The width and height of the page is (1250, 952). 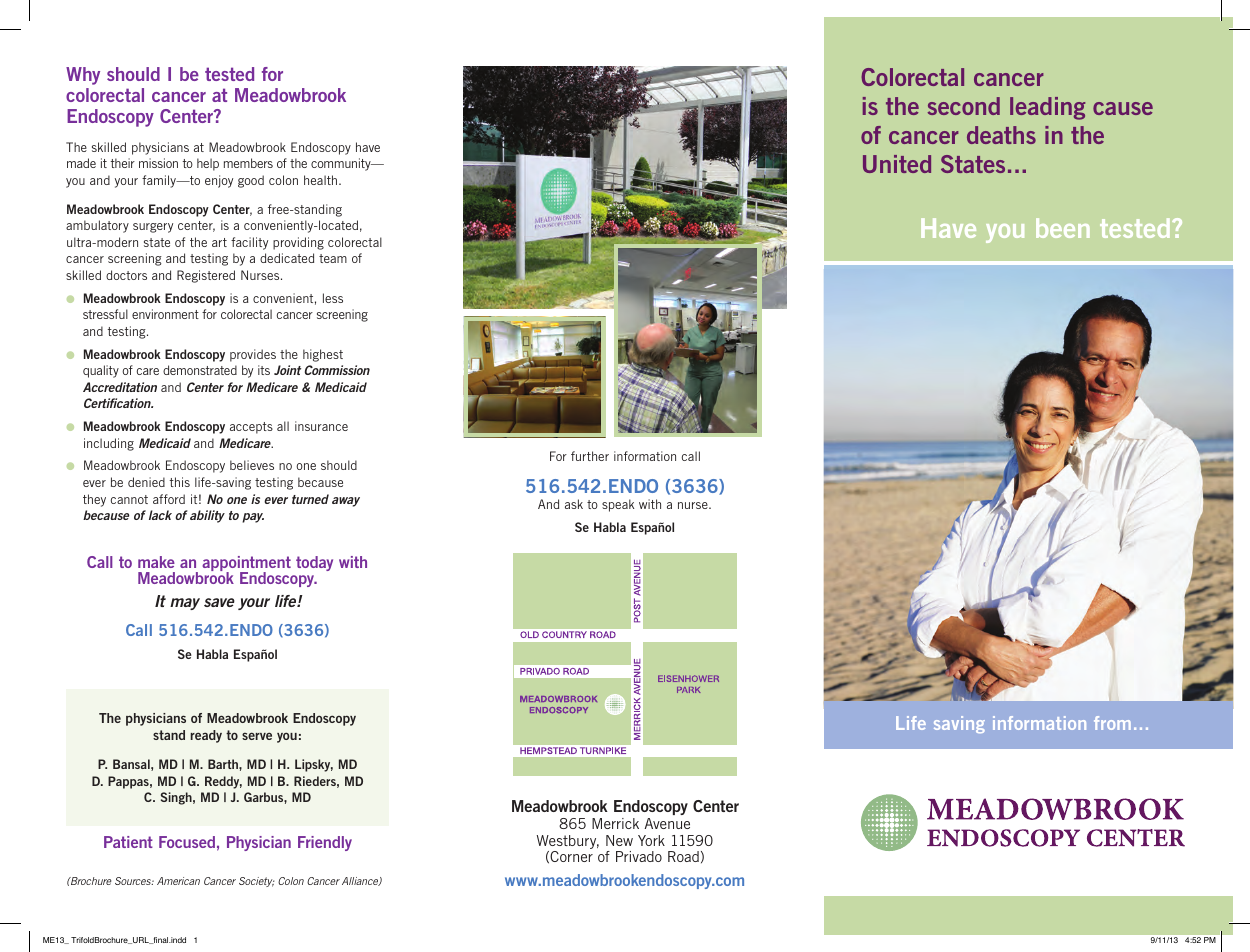 I want to click on American, so click(x=178, y=881).
